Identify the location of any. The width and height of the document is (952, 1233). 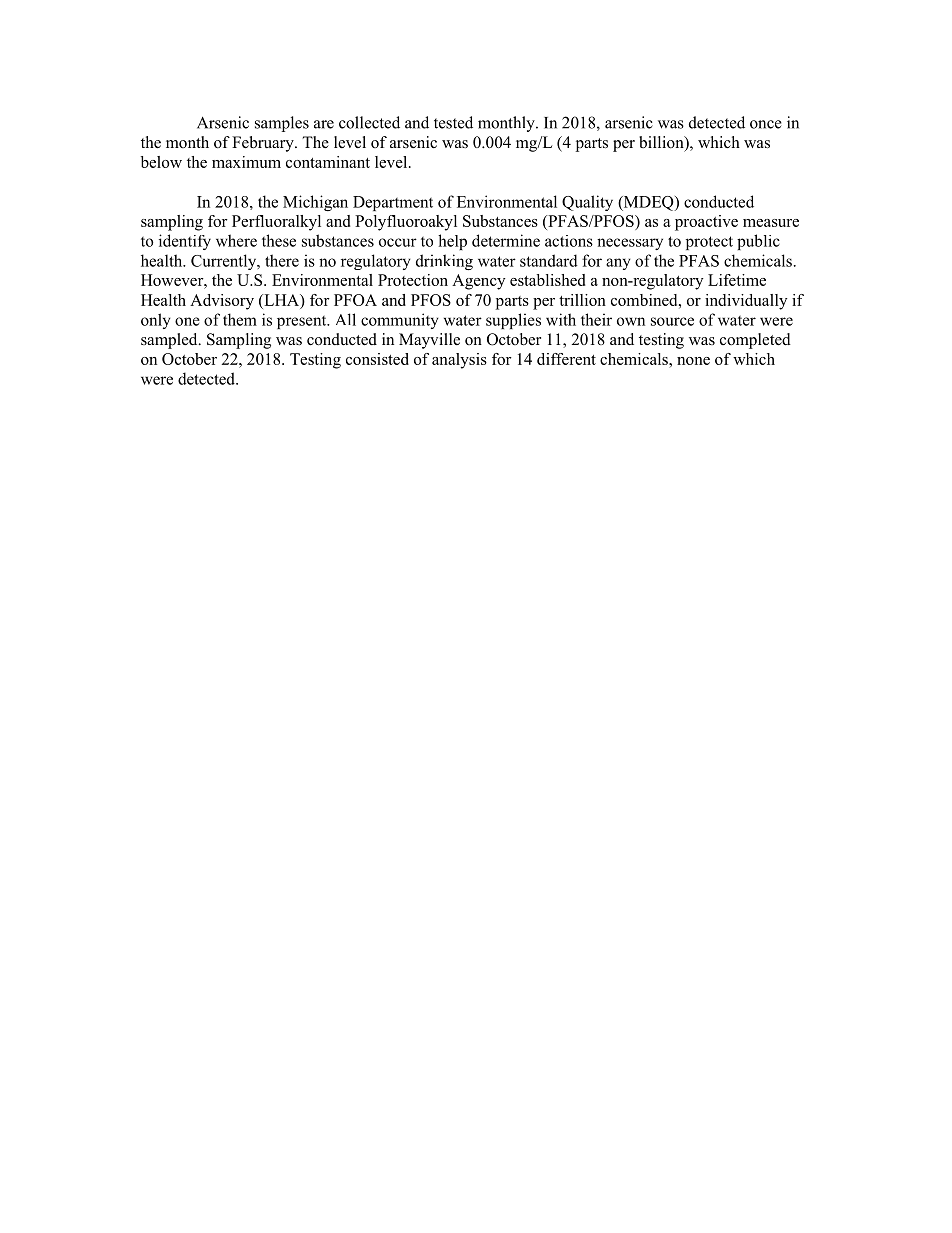
(618, 264).
